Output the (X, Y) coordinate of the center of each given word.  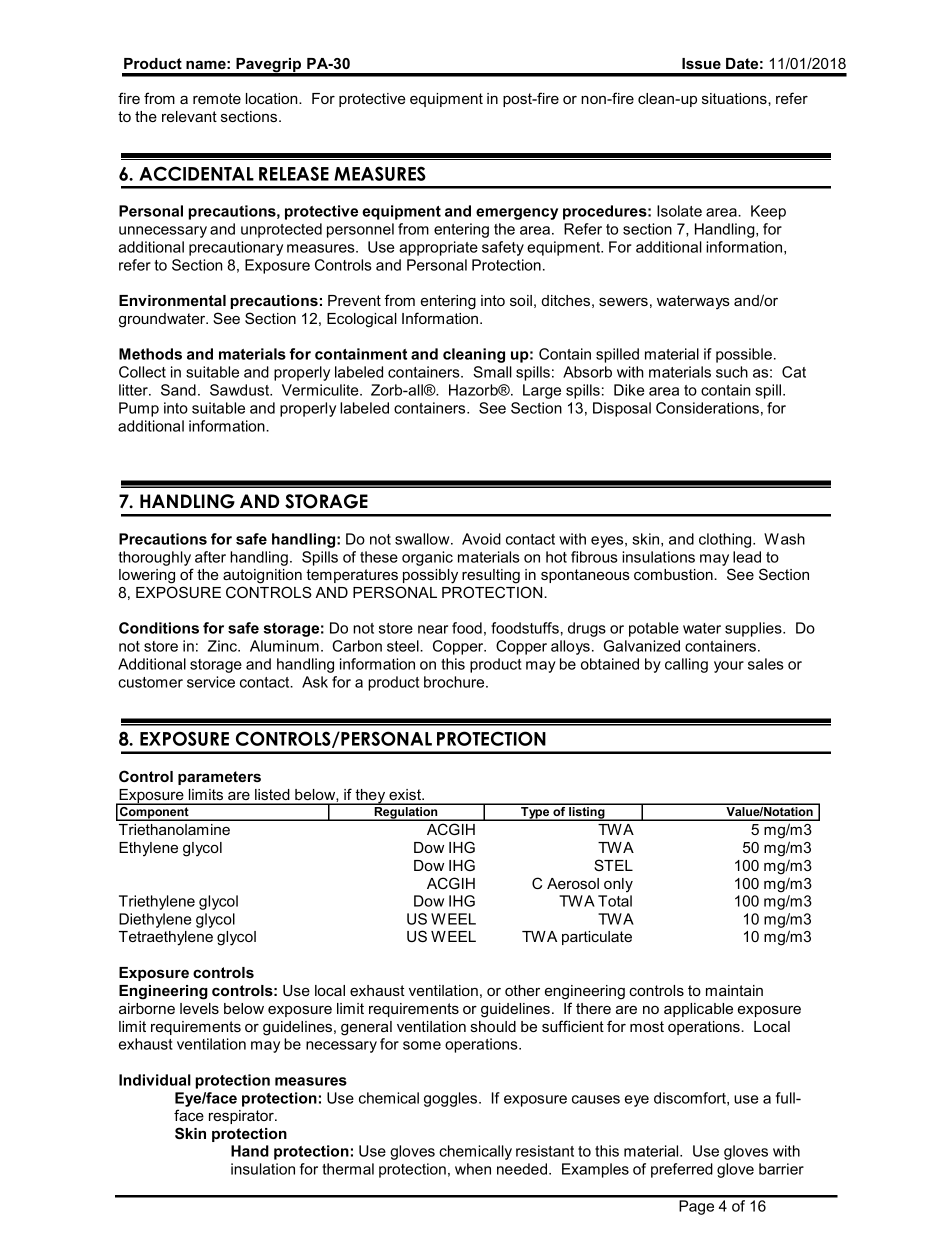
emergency (517, 214)
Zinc (223, 646)
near (433, 629)
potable (654, 629)
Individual (155, 1080)
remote (217, 98)
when (473, 1169)
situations (735, 98)
